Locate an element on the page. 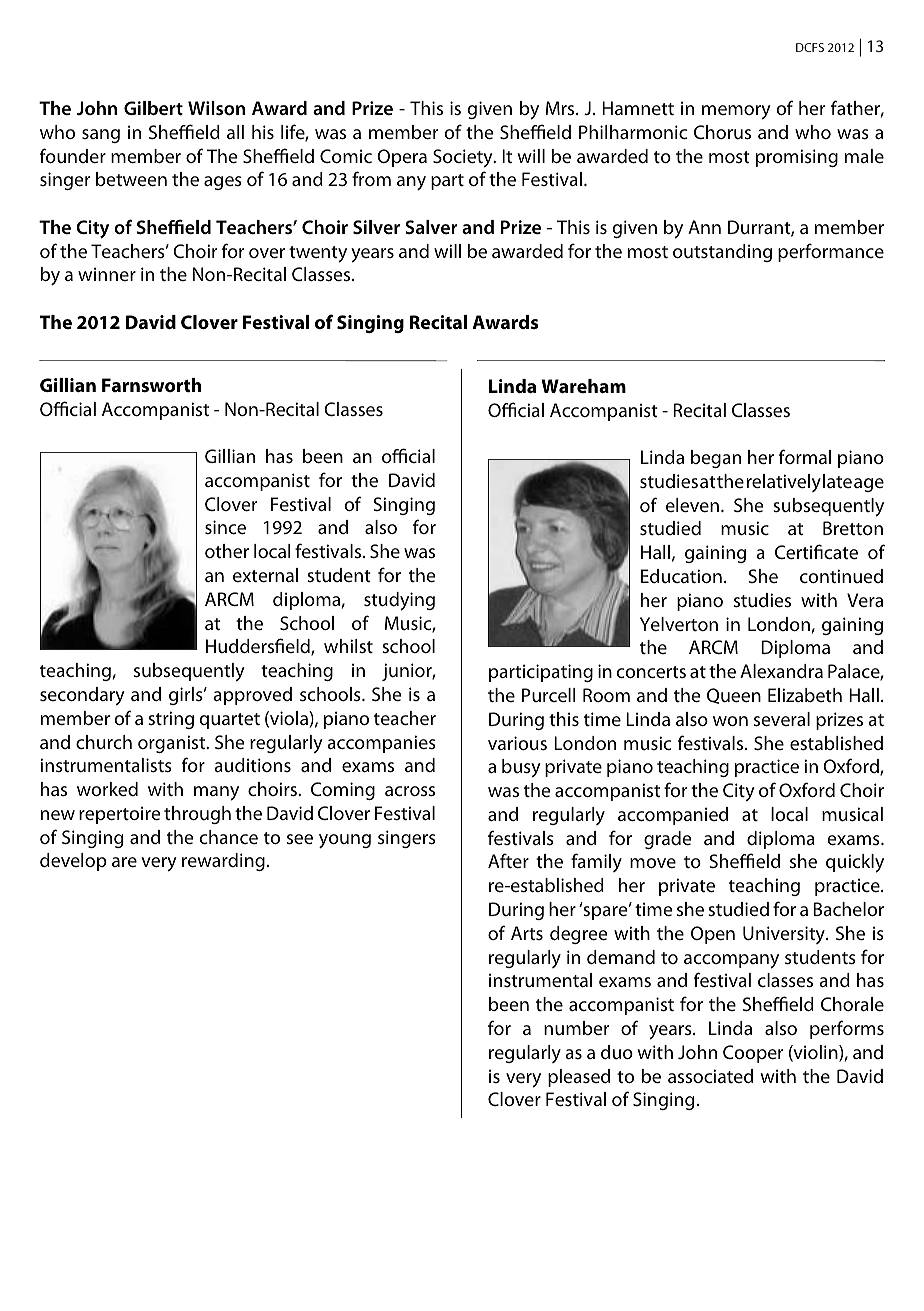  Society is located at coordinates (464, 158).
